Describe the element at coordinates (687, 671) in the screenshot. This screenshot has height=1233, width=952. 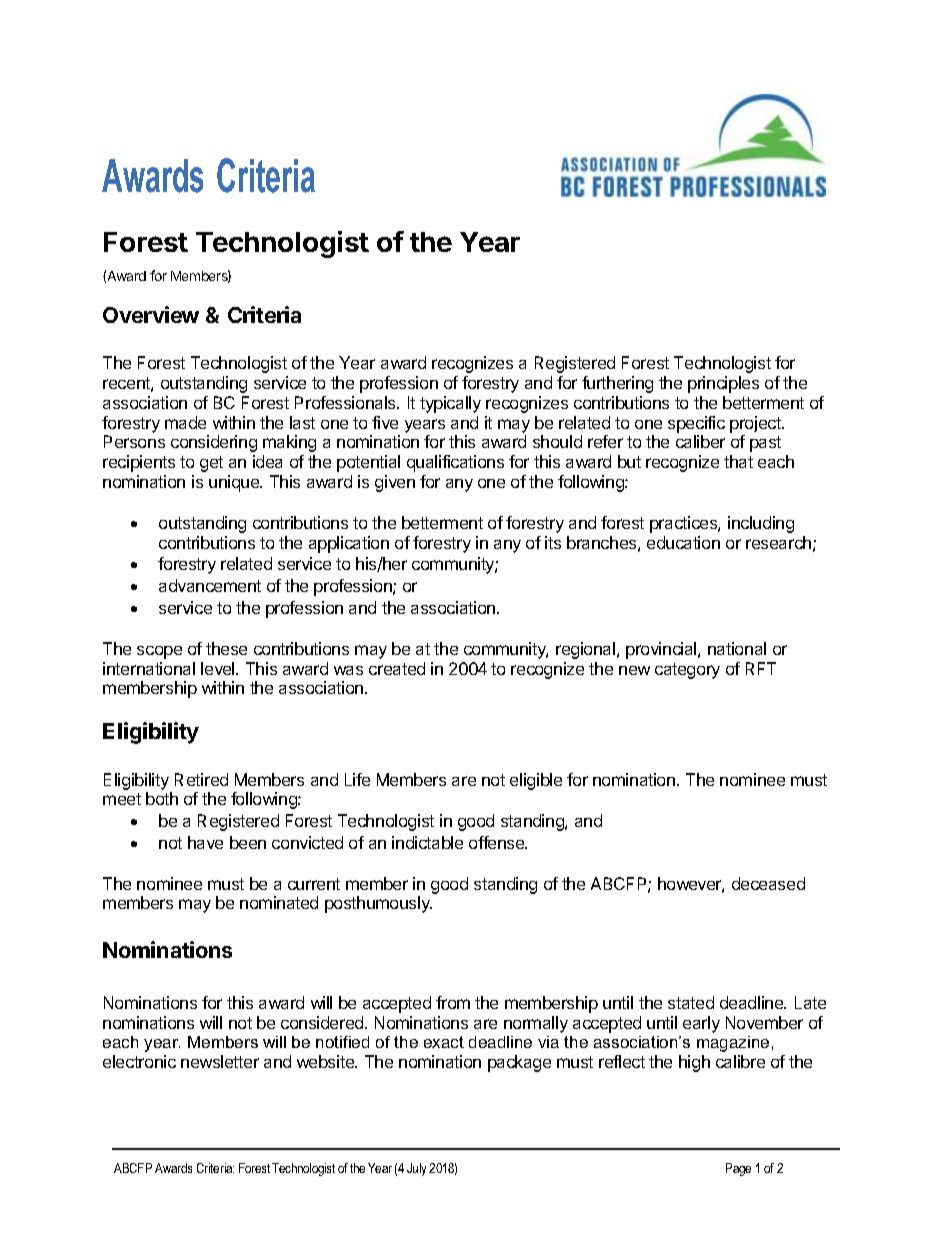
I see `category` at that location.
